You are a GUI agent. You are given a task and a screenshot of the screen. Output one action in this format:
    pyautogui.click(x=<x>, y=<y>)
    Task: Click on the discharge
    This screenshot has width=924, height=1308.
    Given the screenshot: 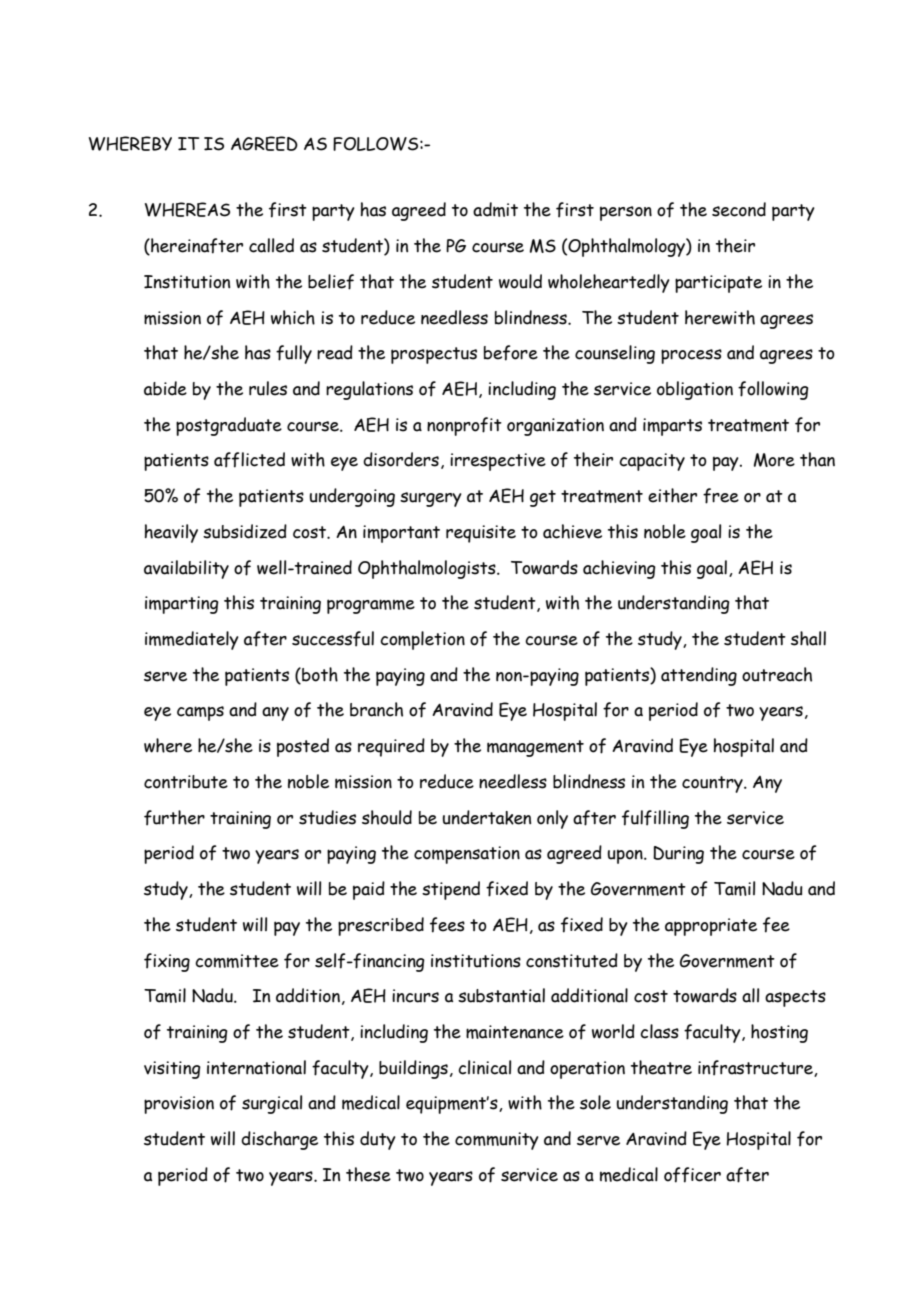 What is the action you would take?
    pyautogui.click(x=279, y=1140)
